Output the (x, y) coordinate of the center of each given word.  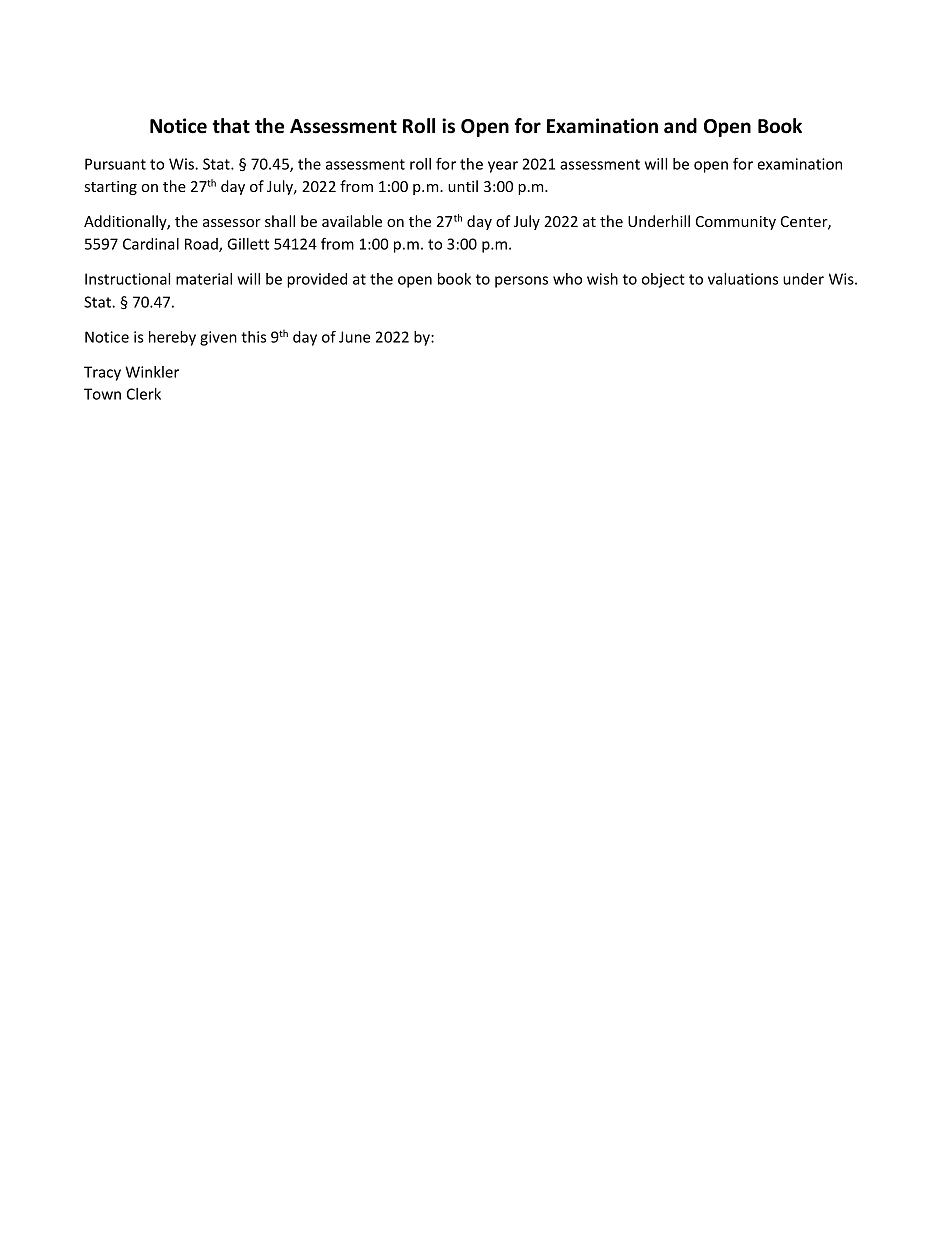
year (503, 167)
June (354, 337)
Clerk (144, 394)
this (253, 337)
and (680, 126)
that (231, 126)
